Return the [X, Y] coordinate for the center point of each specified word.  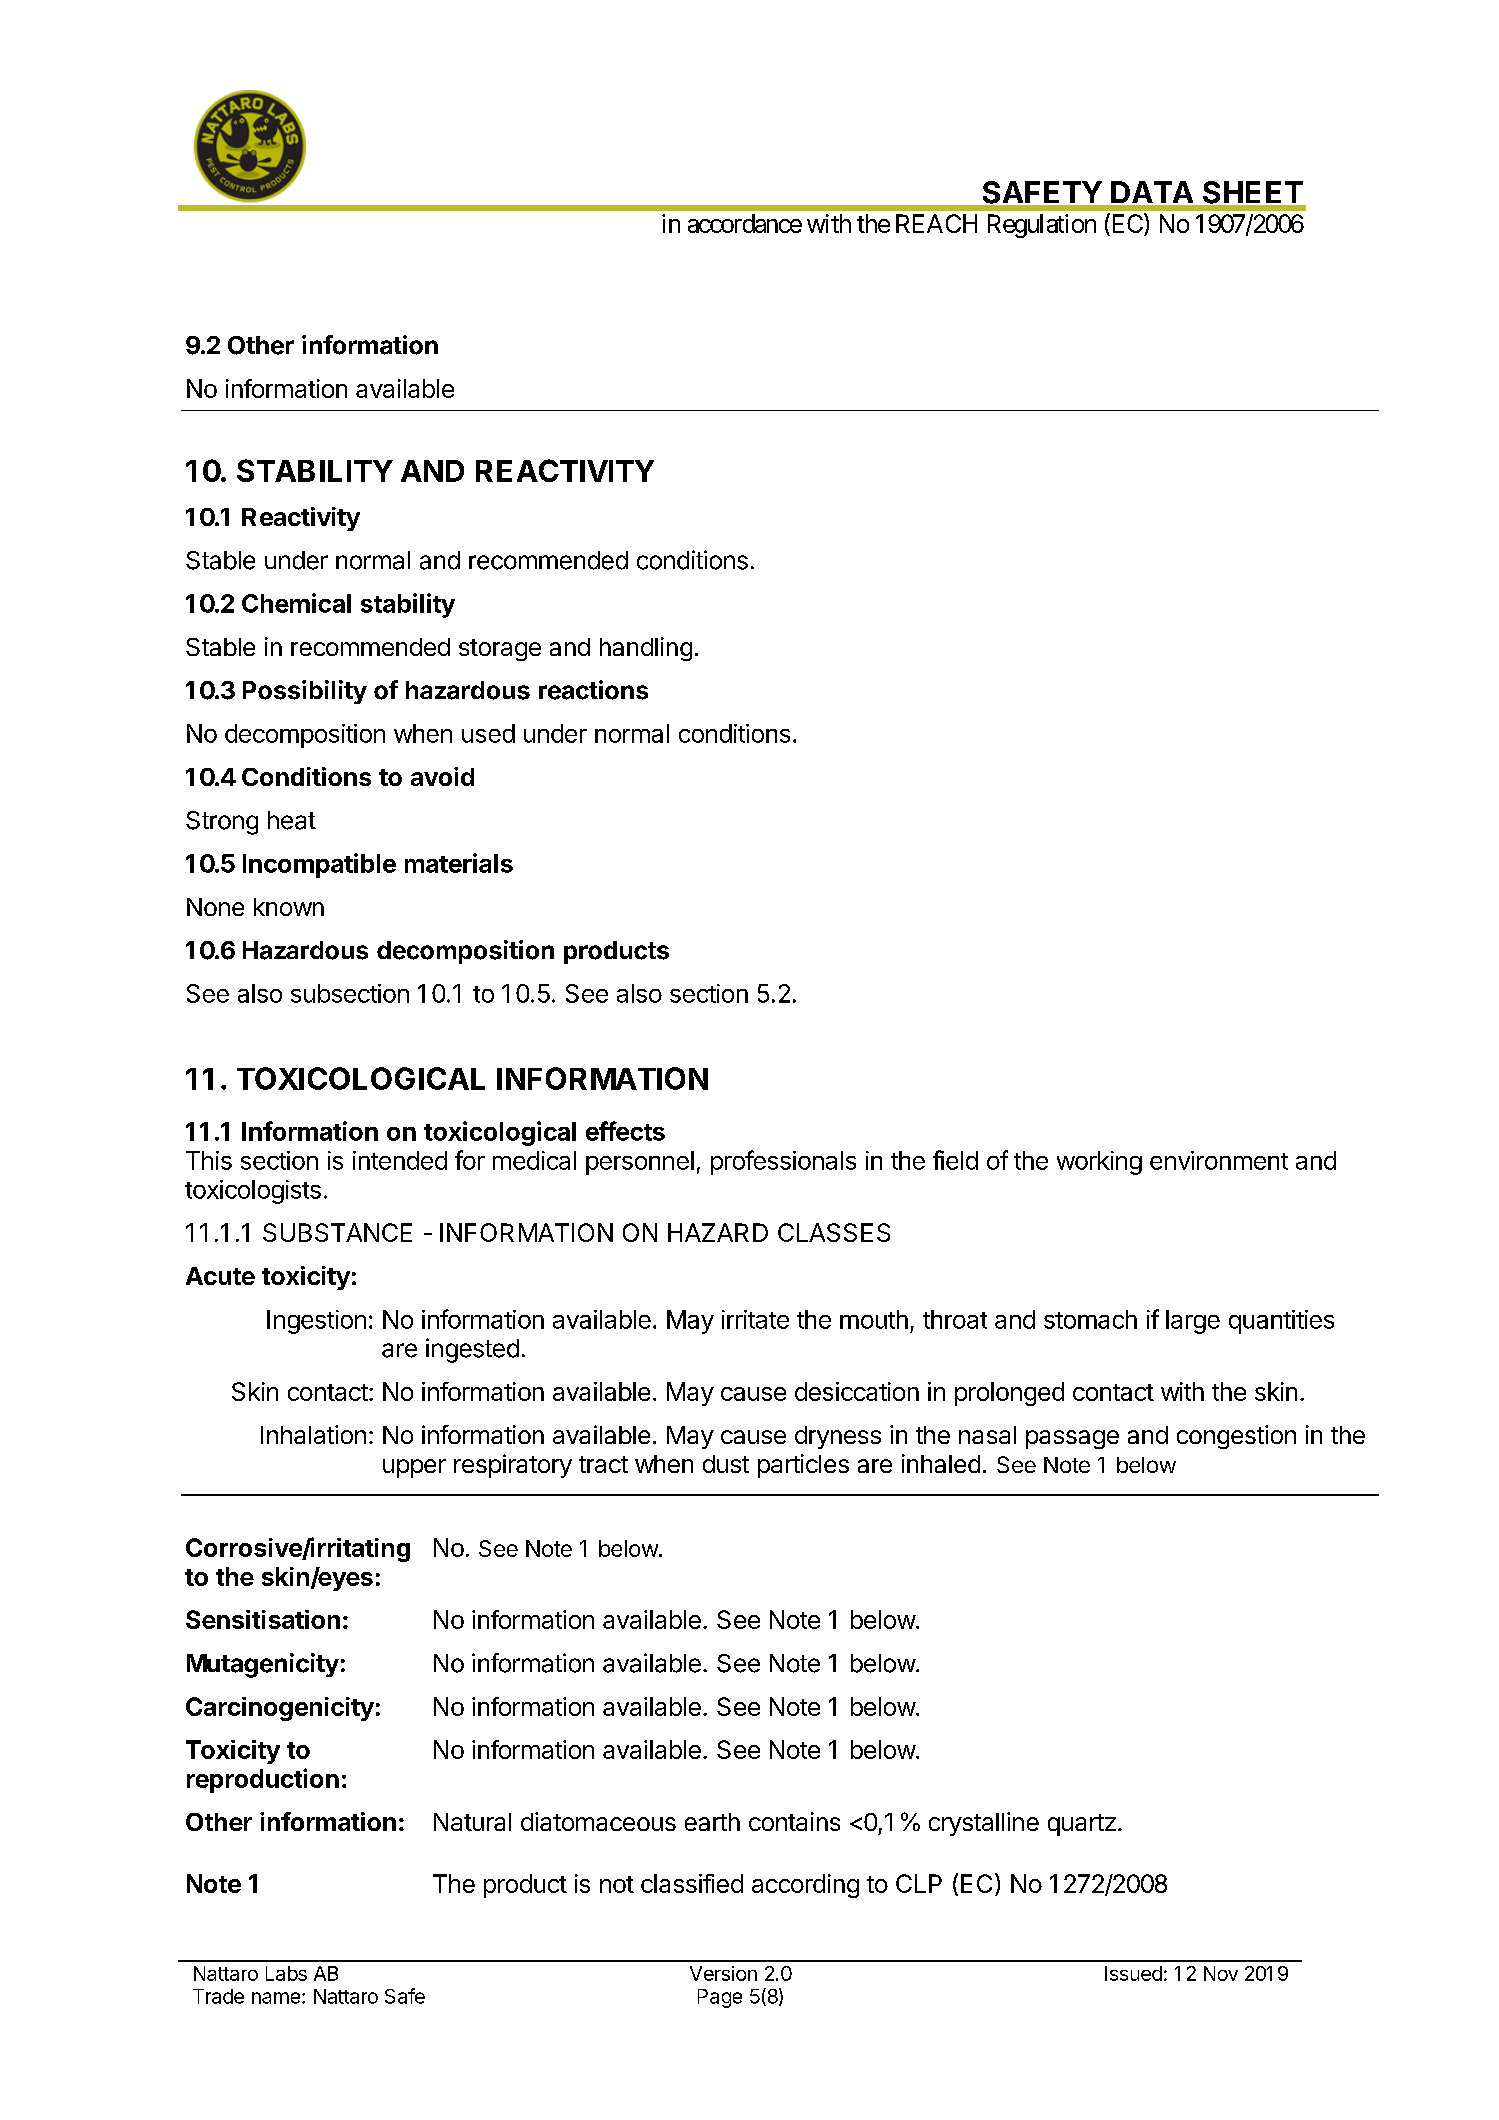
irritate [755, 1319]
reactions [593, 690]
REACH [936, 223]
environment [1219, 1160]
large [1193, 1322]
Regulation [1042, 226]
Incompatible [319, 865]
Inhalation [313, 1434]
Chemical [296, 603]
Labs [286, 1973]
